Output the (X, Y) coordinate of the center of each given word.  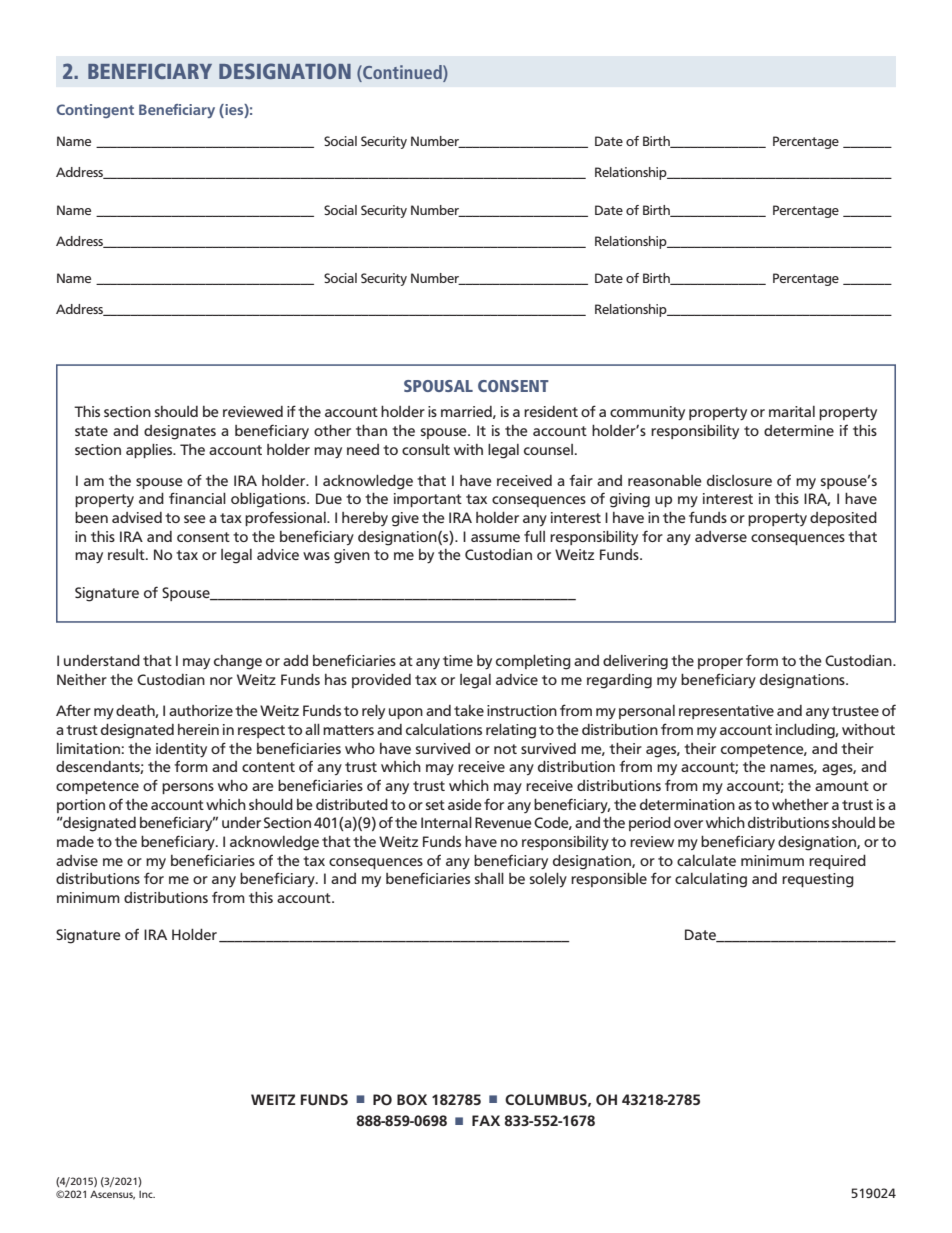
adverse (721, 536)
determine (799, 430)
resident (551, 411)
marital (792, 411)
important (428, 500)
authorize (201, 710)
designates (180, 432)
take (469, 710)
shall (489, 878)
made (75, 841)
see (195, 519)
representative (726, 712)
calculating (711, 880)
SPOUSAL (438, 386)
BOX (412, 1100)
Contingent (95, 111)
